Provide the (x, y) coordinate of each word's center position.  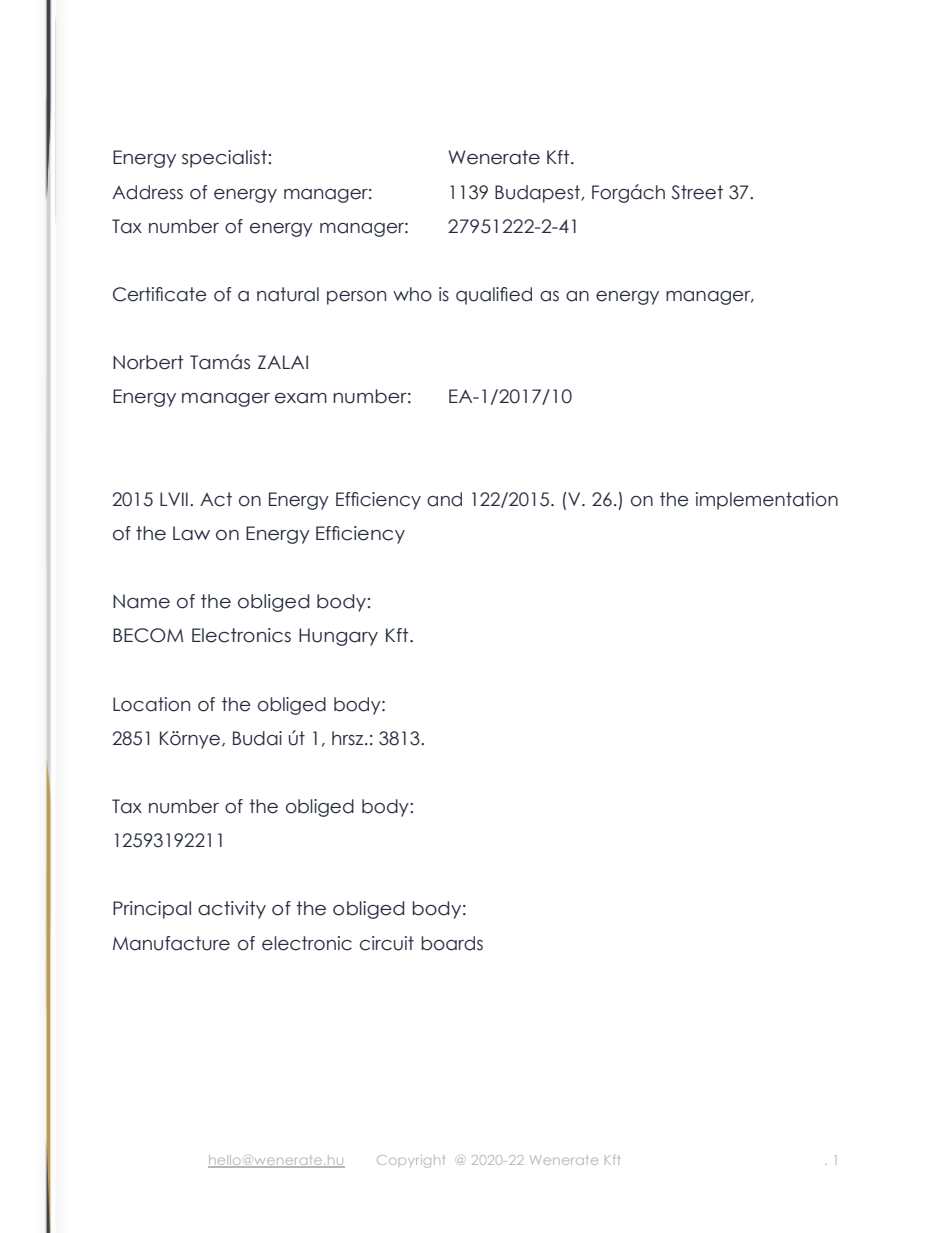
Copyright (410, 1161)
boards (452, 943)
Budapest (538, 194)
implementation (767, 501)
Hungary (338, 637)
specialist (224, 159)
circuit (387, 943)
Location (151, 704)
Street (697, 192)
